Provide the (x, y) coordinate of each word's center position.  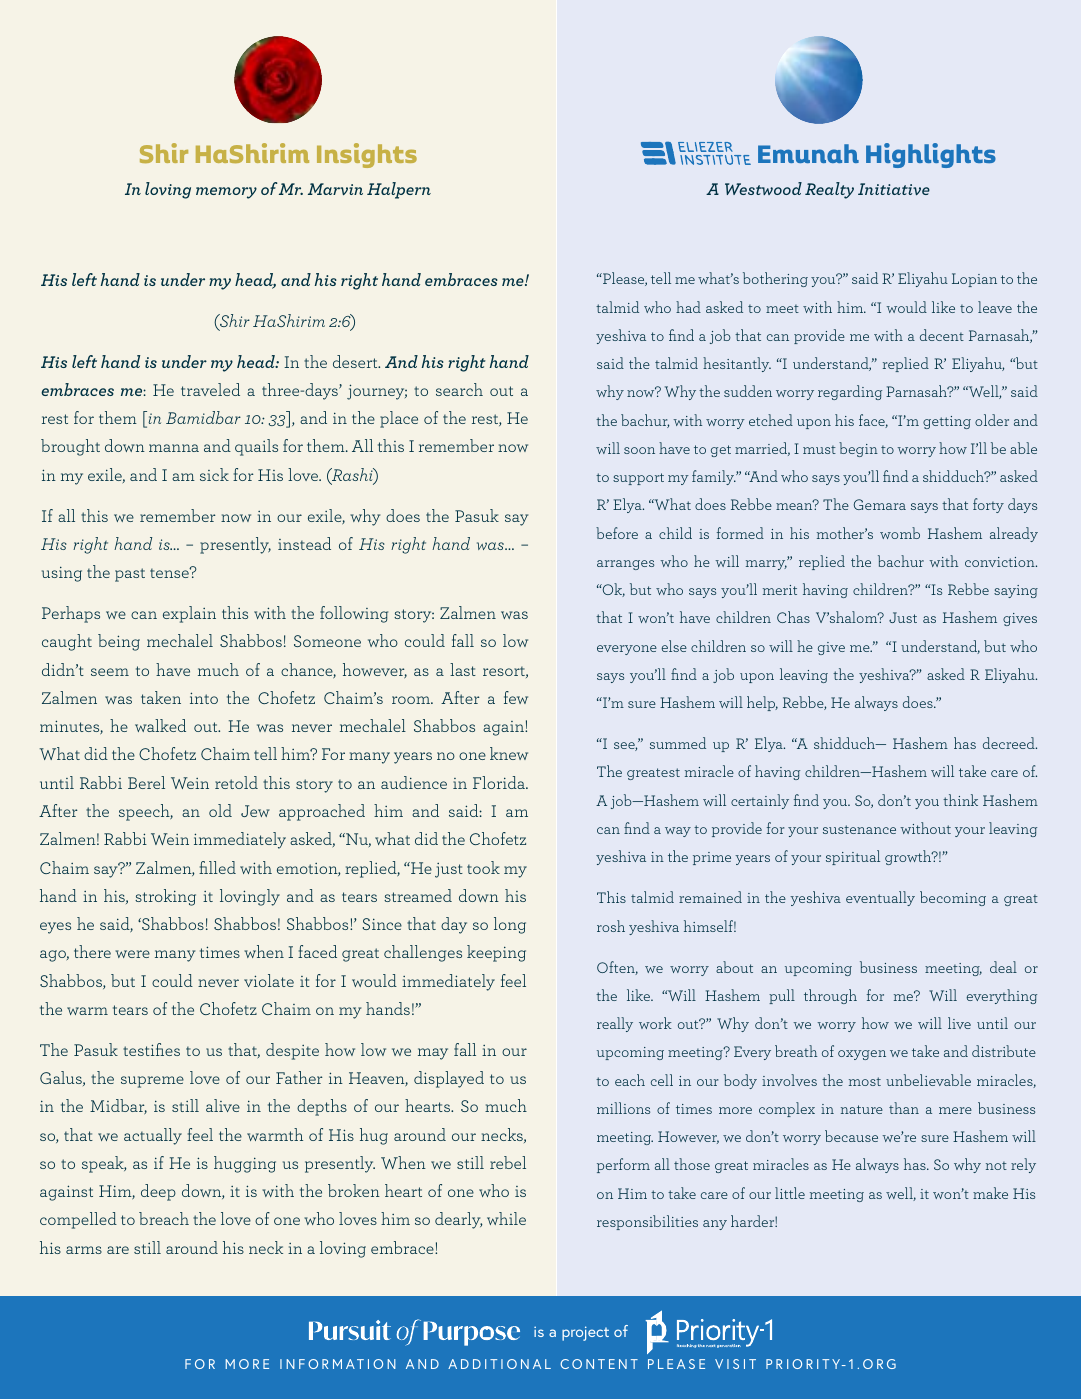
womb (900, 533)
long (510, 925)
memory (226, 193)
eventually (880, 898)
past (130, 575)
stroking (165, 897)
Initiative (894, 189)
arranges (625, 565)
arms (84, 1250)
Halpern (399, 190)
